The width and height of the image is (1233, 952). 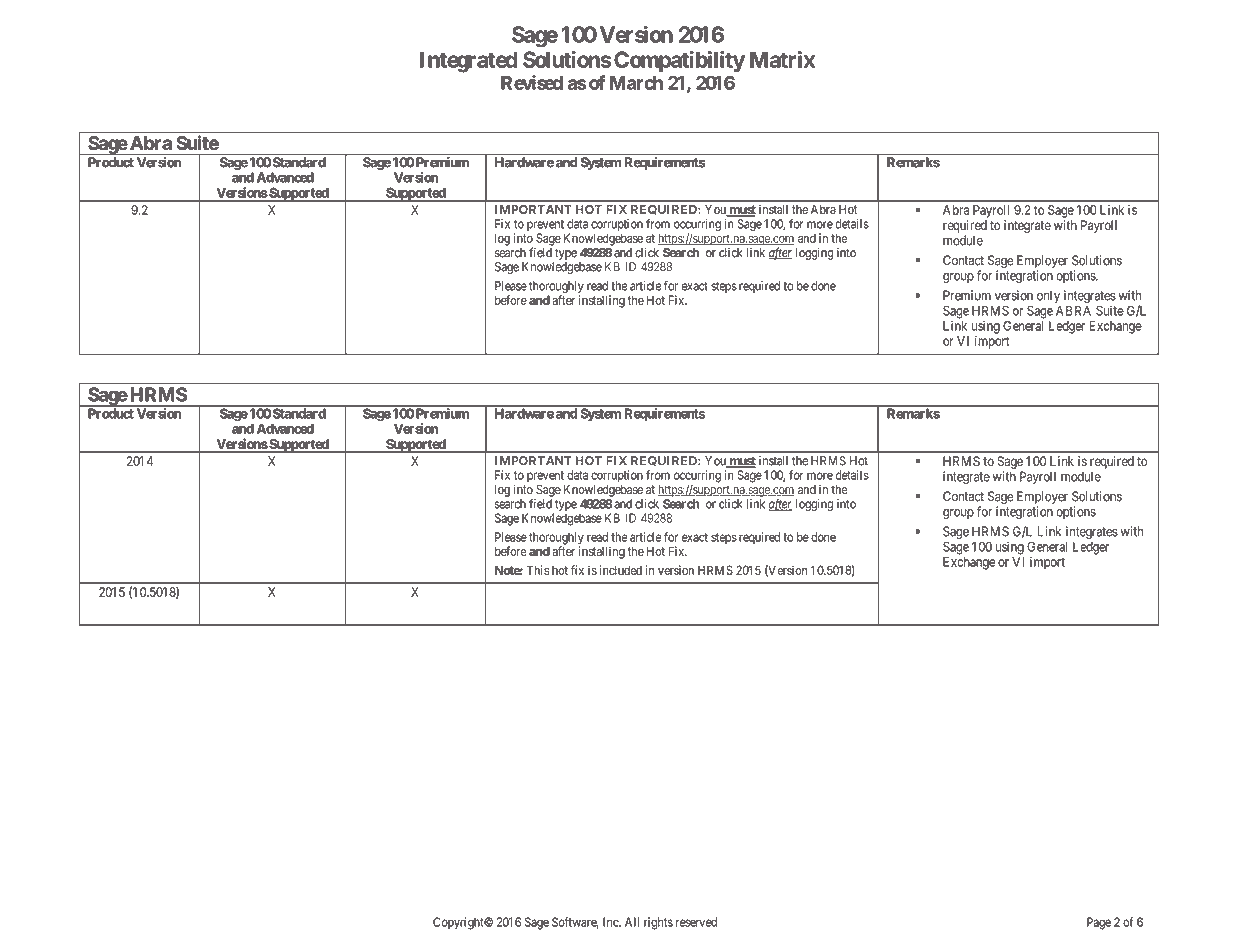 I want to click on March, so click(x=636, y=83).
